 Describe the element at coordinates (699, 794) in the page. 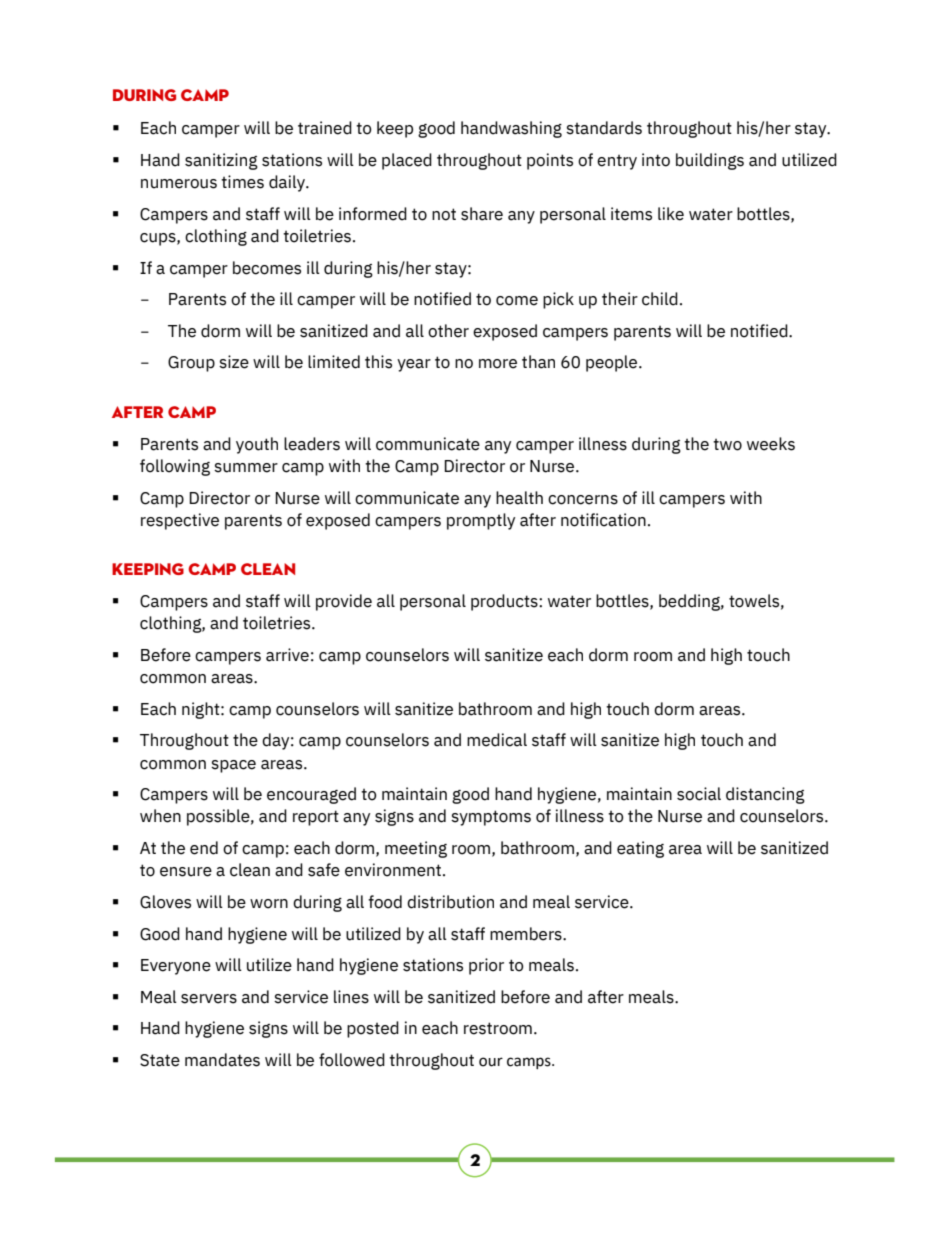

I see `social` at that location.
